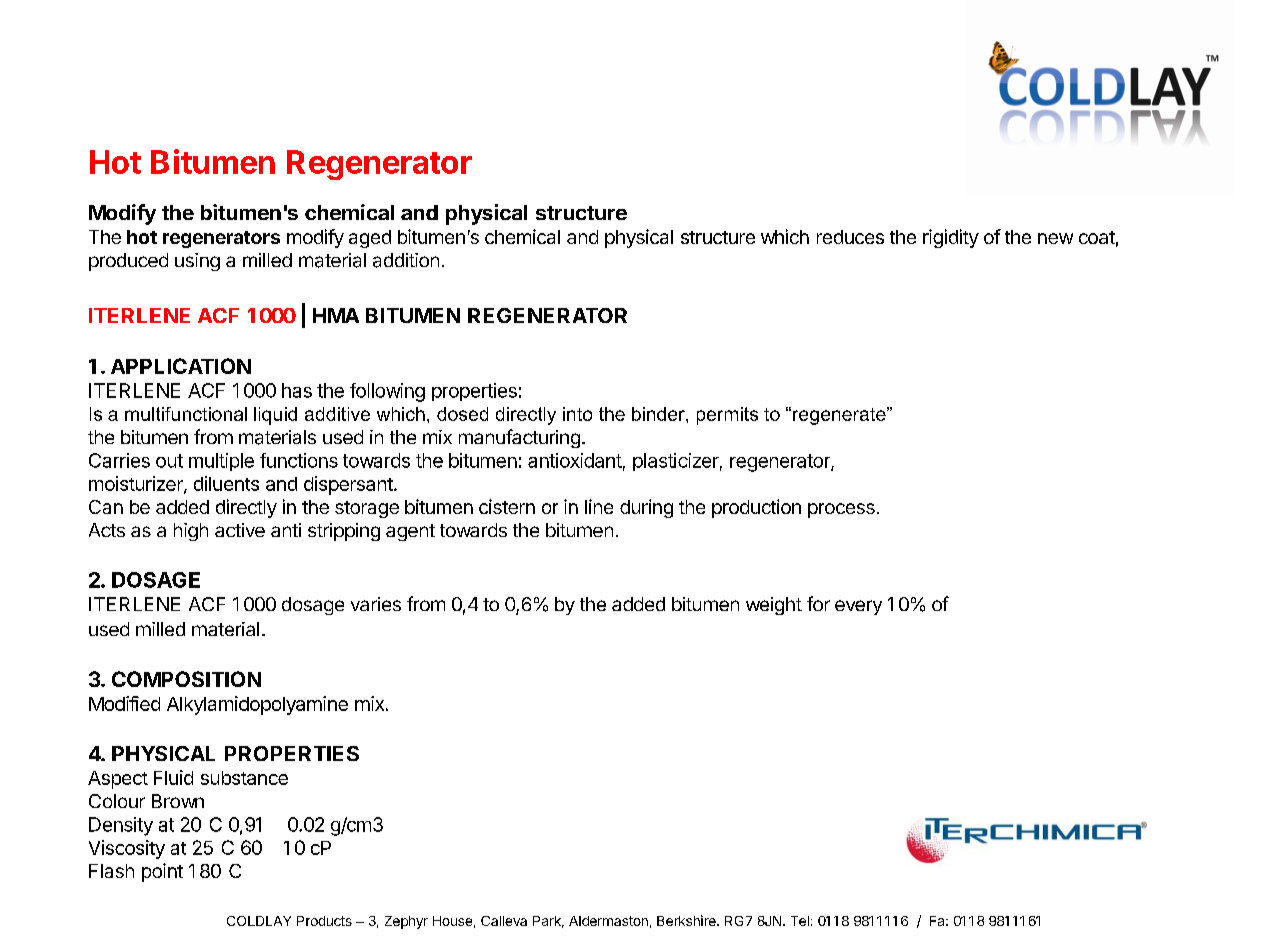 The height and width of the document is (952, 1270). What do you see at coordinates (774, 606) in the document?
I see `weight` at bounding box center [774, 606].
